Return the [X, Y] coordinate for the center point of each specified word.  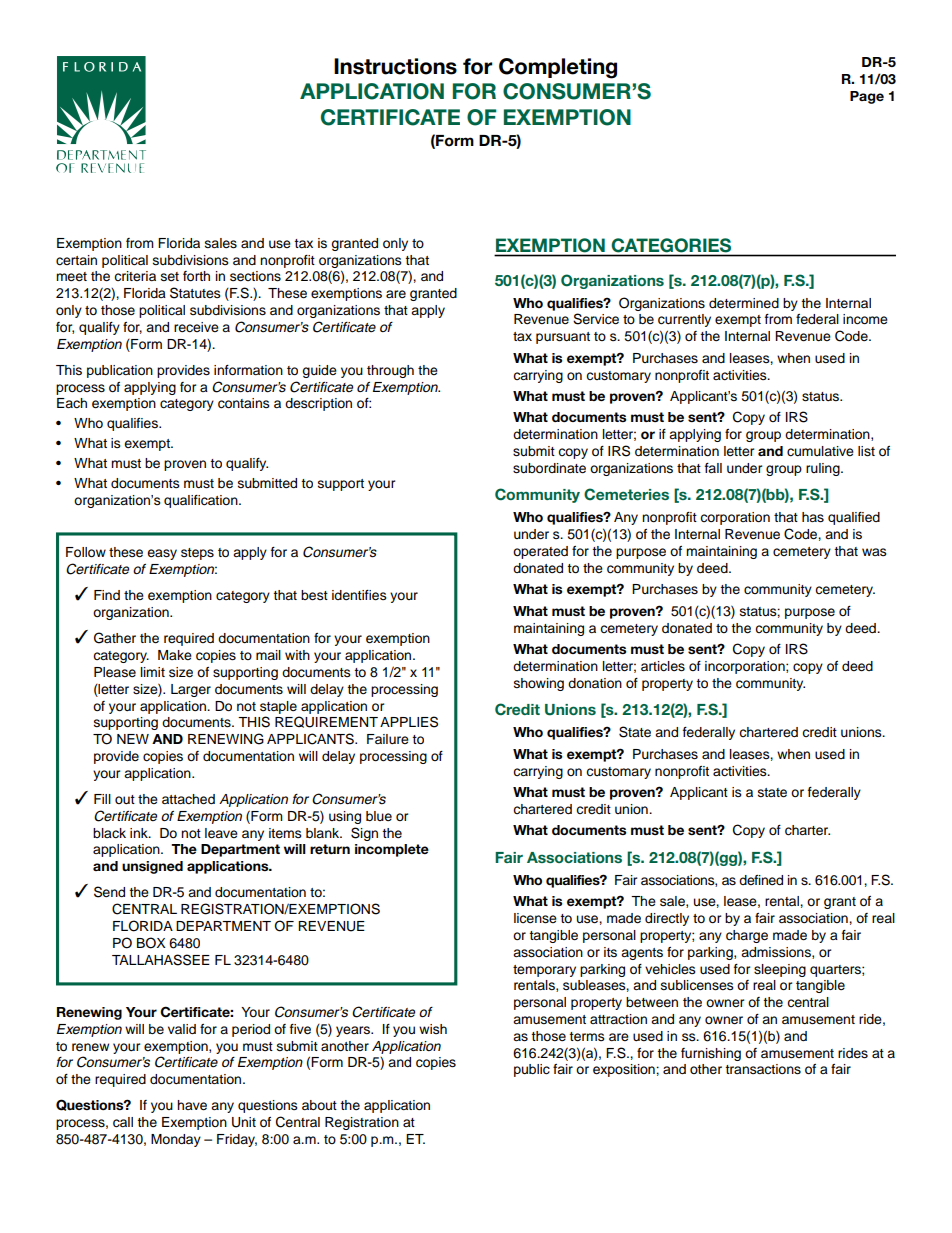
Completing [558, 68]
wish [433, 1029]
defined [761, 880]
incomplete [392, 850]
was [874, 552]
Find [107, 595]
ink [140, 833]
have [192, 1105]
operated [540, 552]
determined [744, 303]
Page [867, 97]
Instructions [395, 66]
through [390, 371]
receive [196, 327]
